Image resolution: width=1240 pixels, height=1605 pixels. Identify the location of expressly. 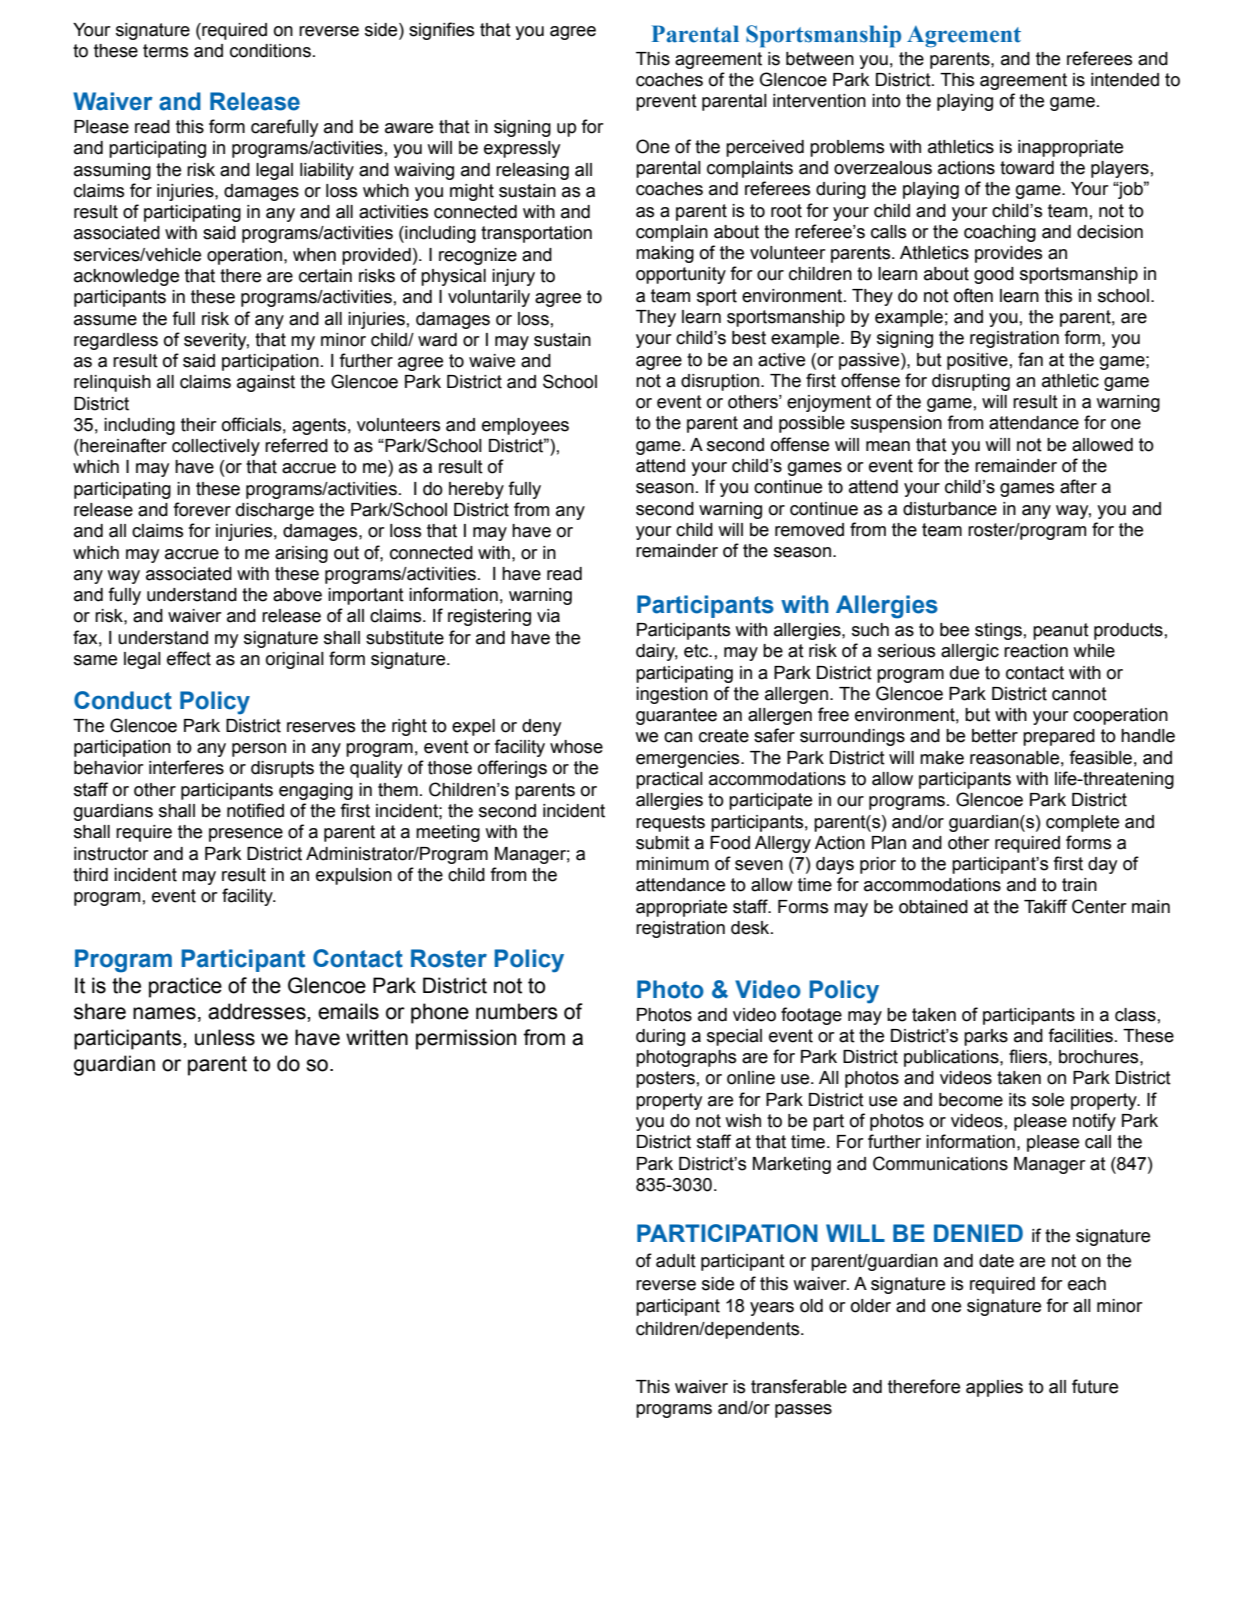
(522, 149).
